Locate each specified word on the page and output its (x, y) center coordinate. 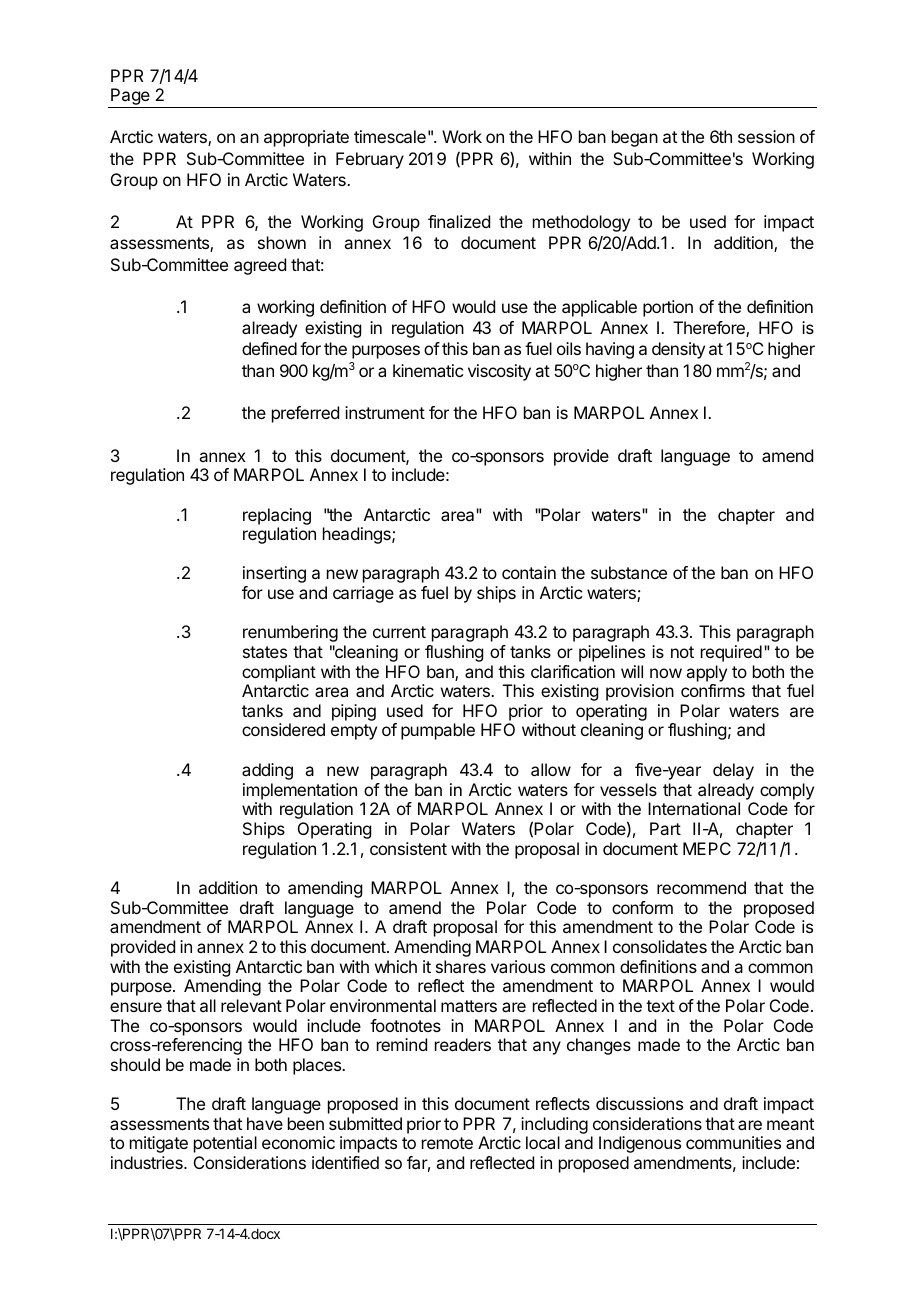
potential (225, 1144)
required (731, 653)
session (766, 136)
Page (130, 98)
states (265, 652)
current (399, 632)
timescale (390, 136)
